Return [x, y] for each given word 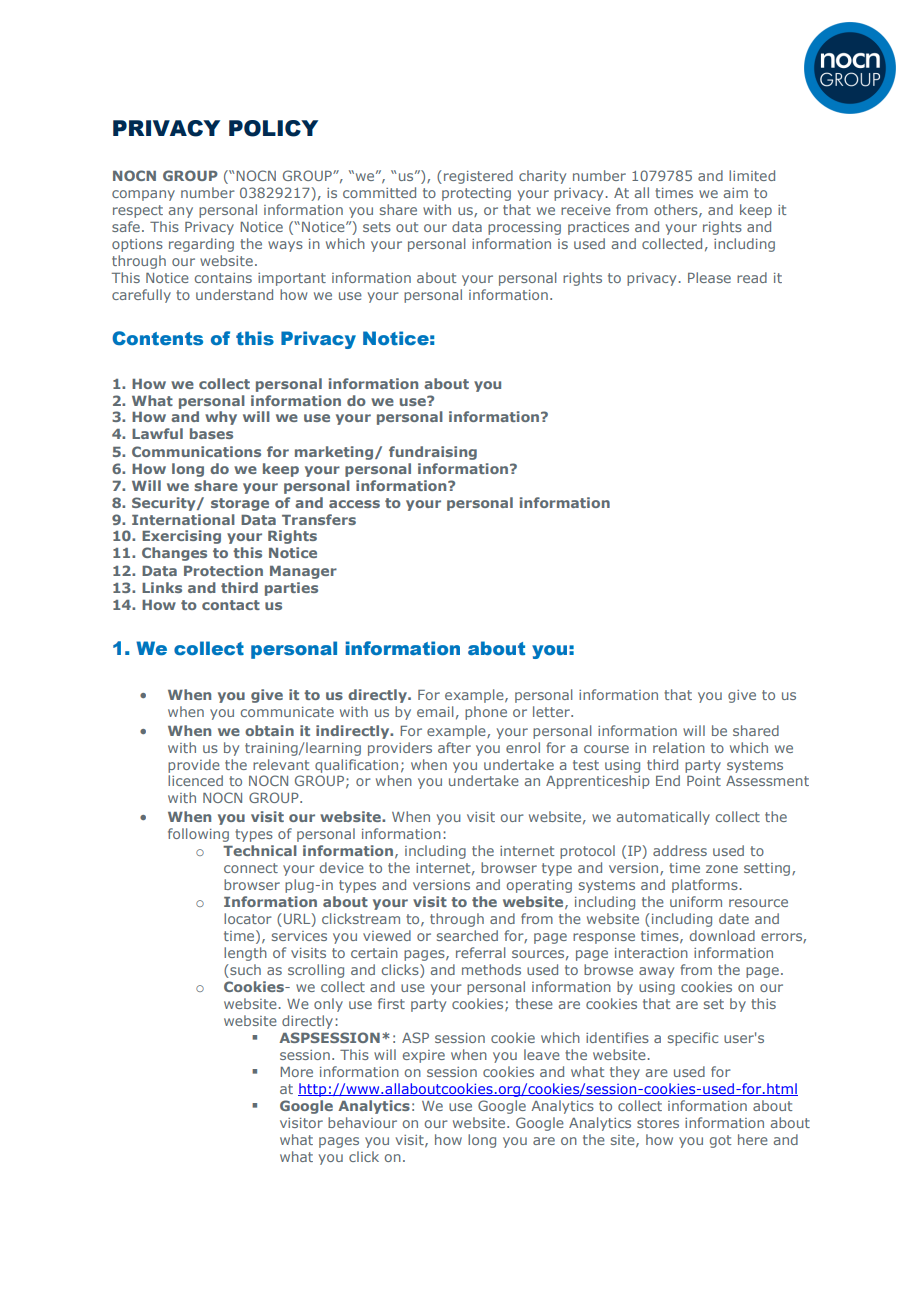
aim [736, 193]
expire [424, 1056]
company [143, 195]
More [296, 1072]
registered [478, 177]
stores [658, 1123]
